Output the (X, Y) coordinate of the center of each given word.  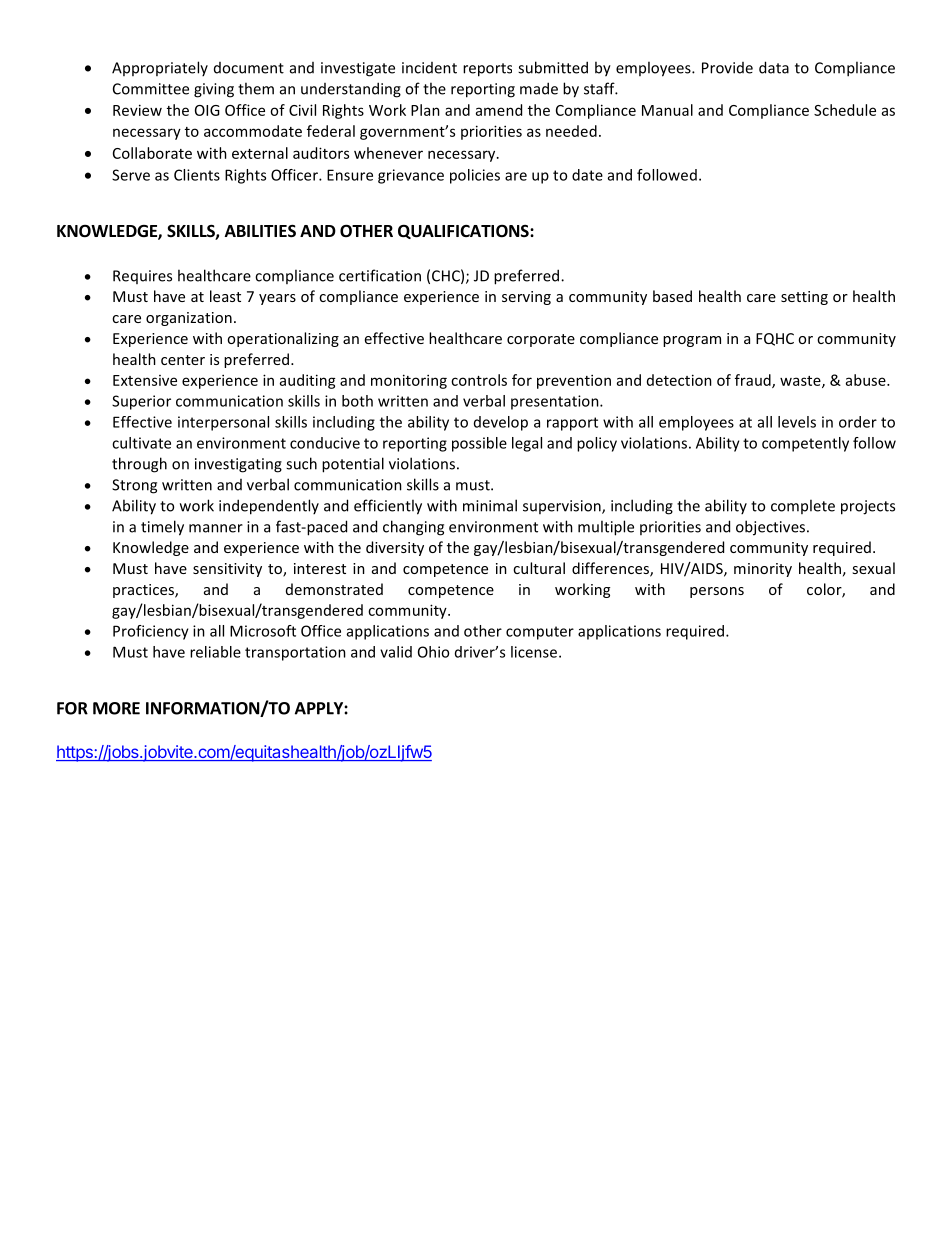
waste (801, 382)
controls (479, 380)
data (774, 67)
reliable (215, 652)
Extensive (145, 380)
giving (214, 90)
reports (487, 70)
